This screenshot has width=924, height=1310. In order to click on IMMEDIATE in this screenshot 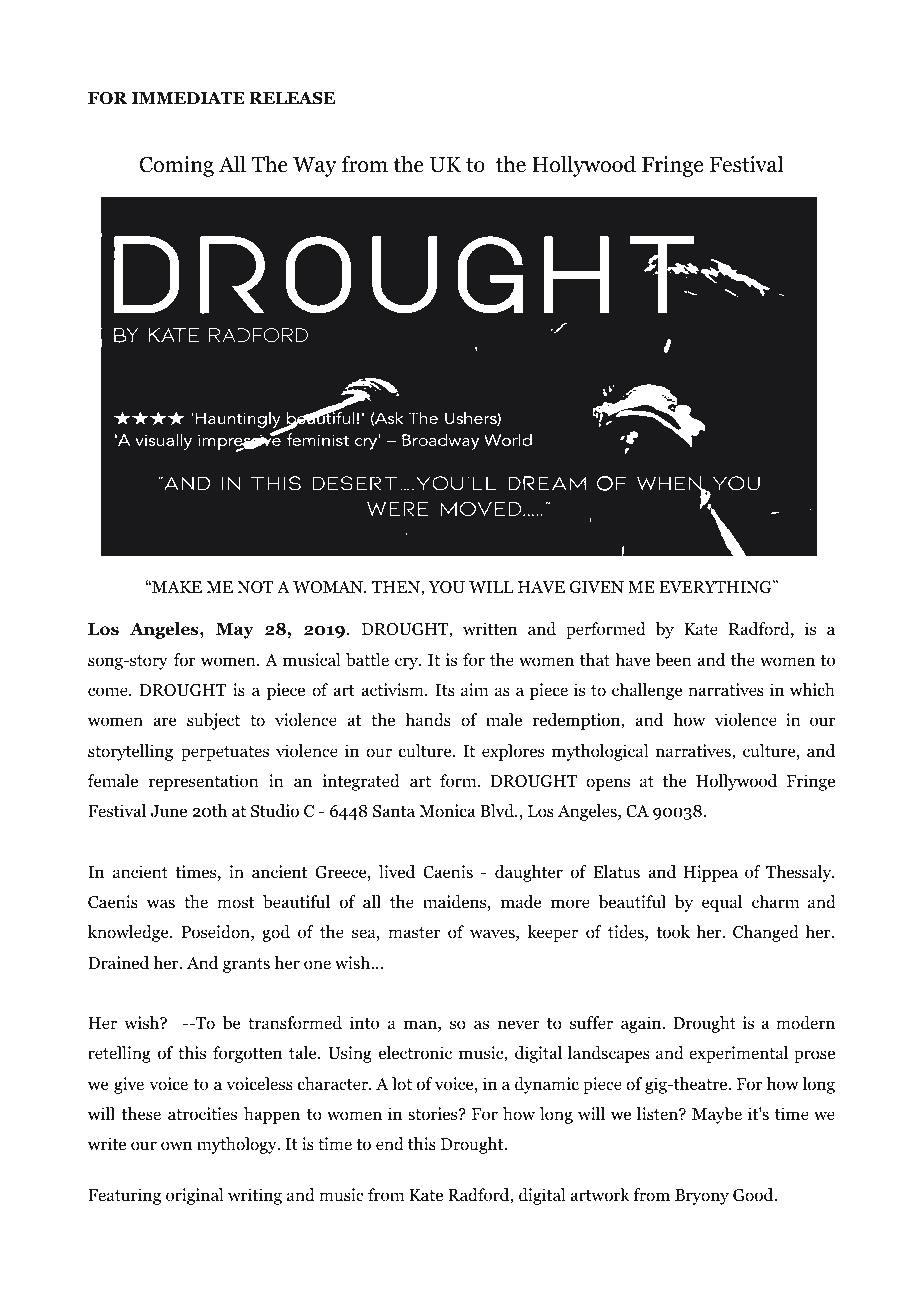, I will do `click(188, 98)`.
